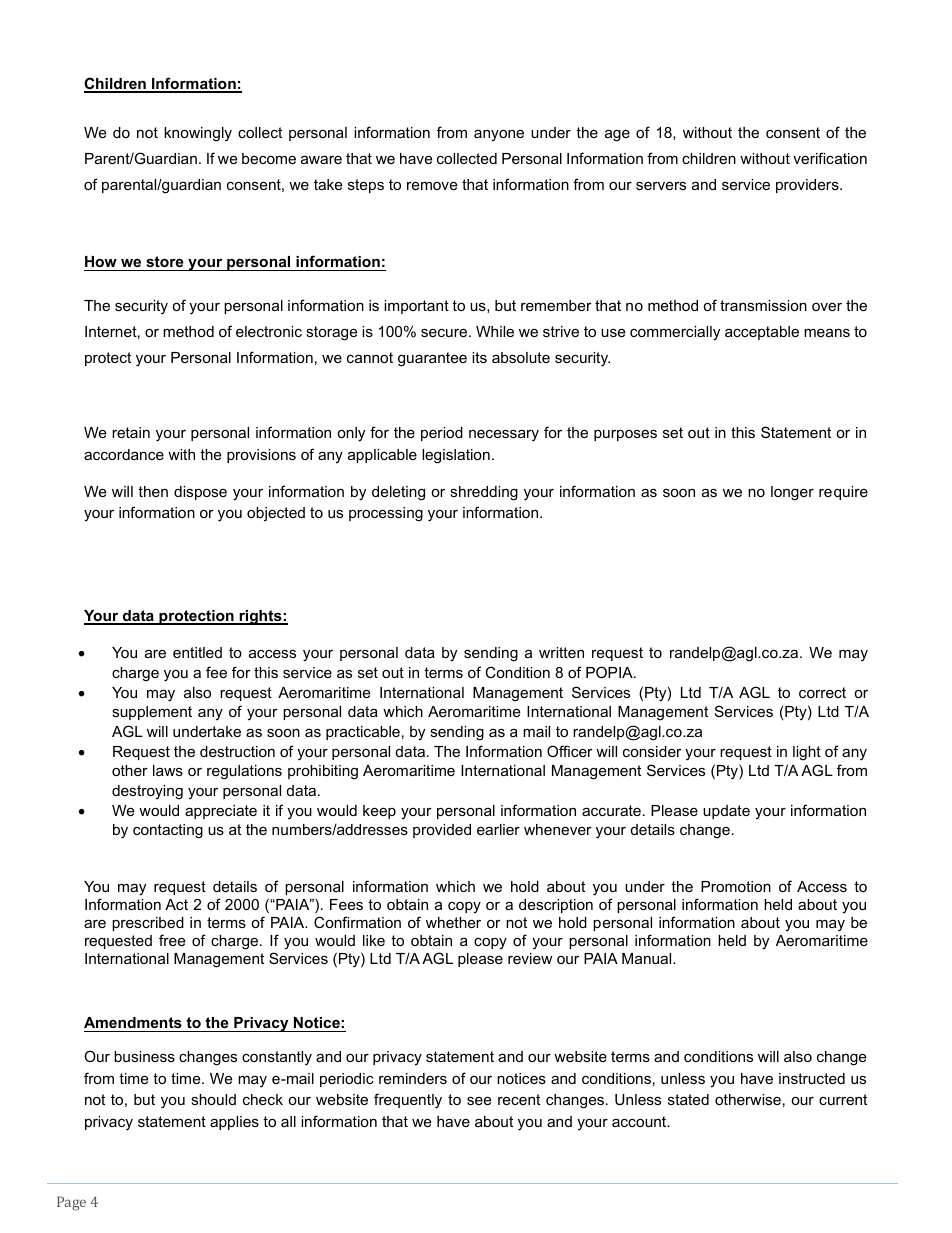  I want to click on contacting, so click(168, 831).
